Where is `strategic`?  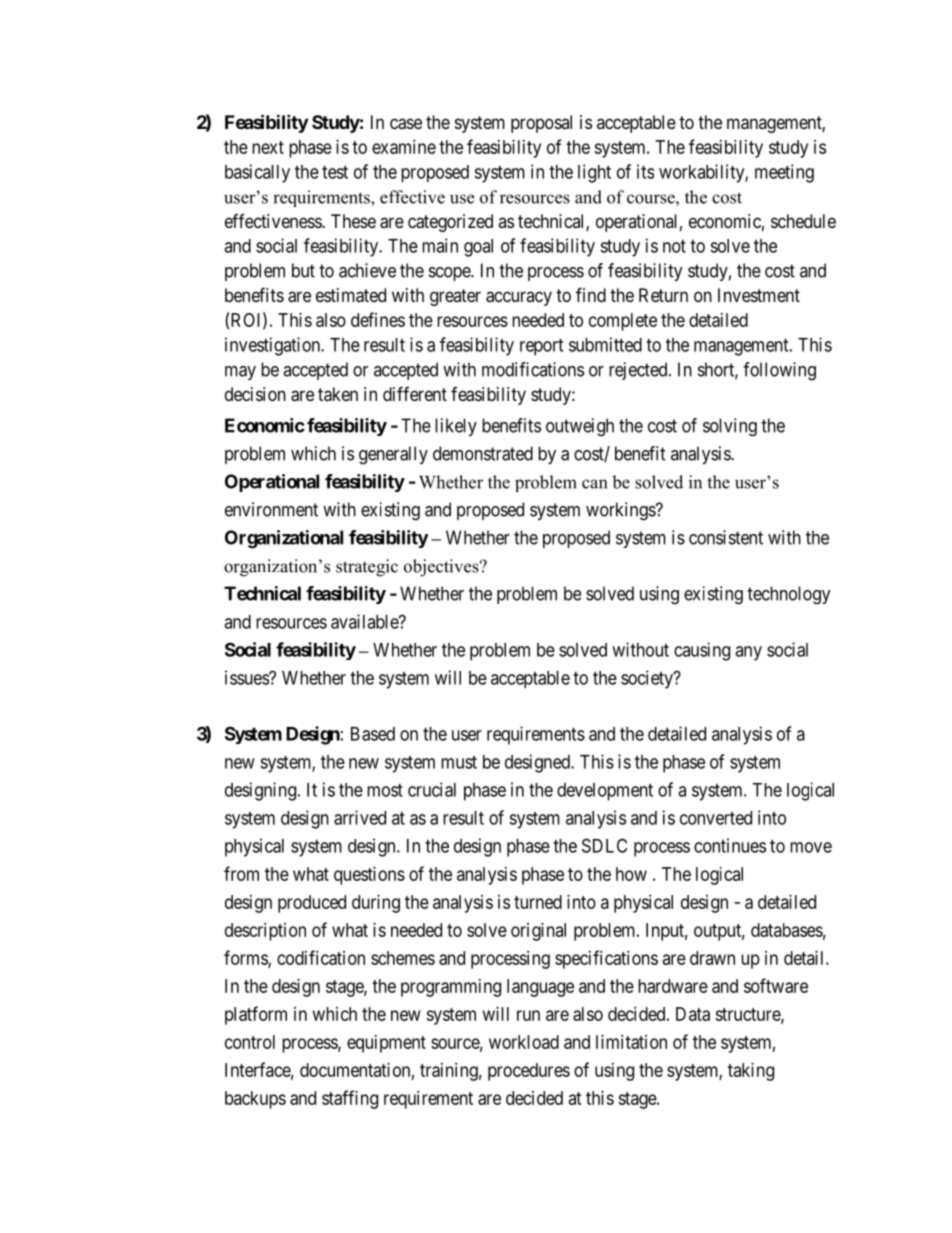 strategic is located at coordinates (367, 568).
